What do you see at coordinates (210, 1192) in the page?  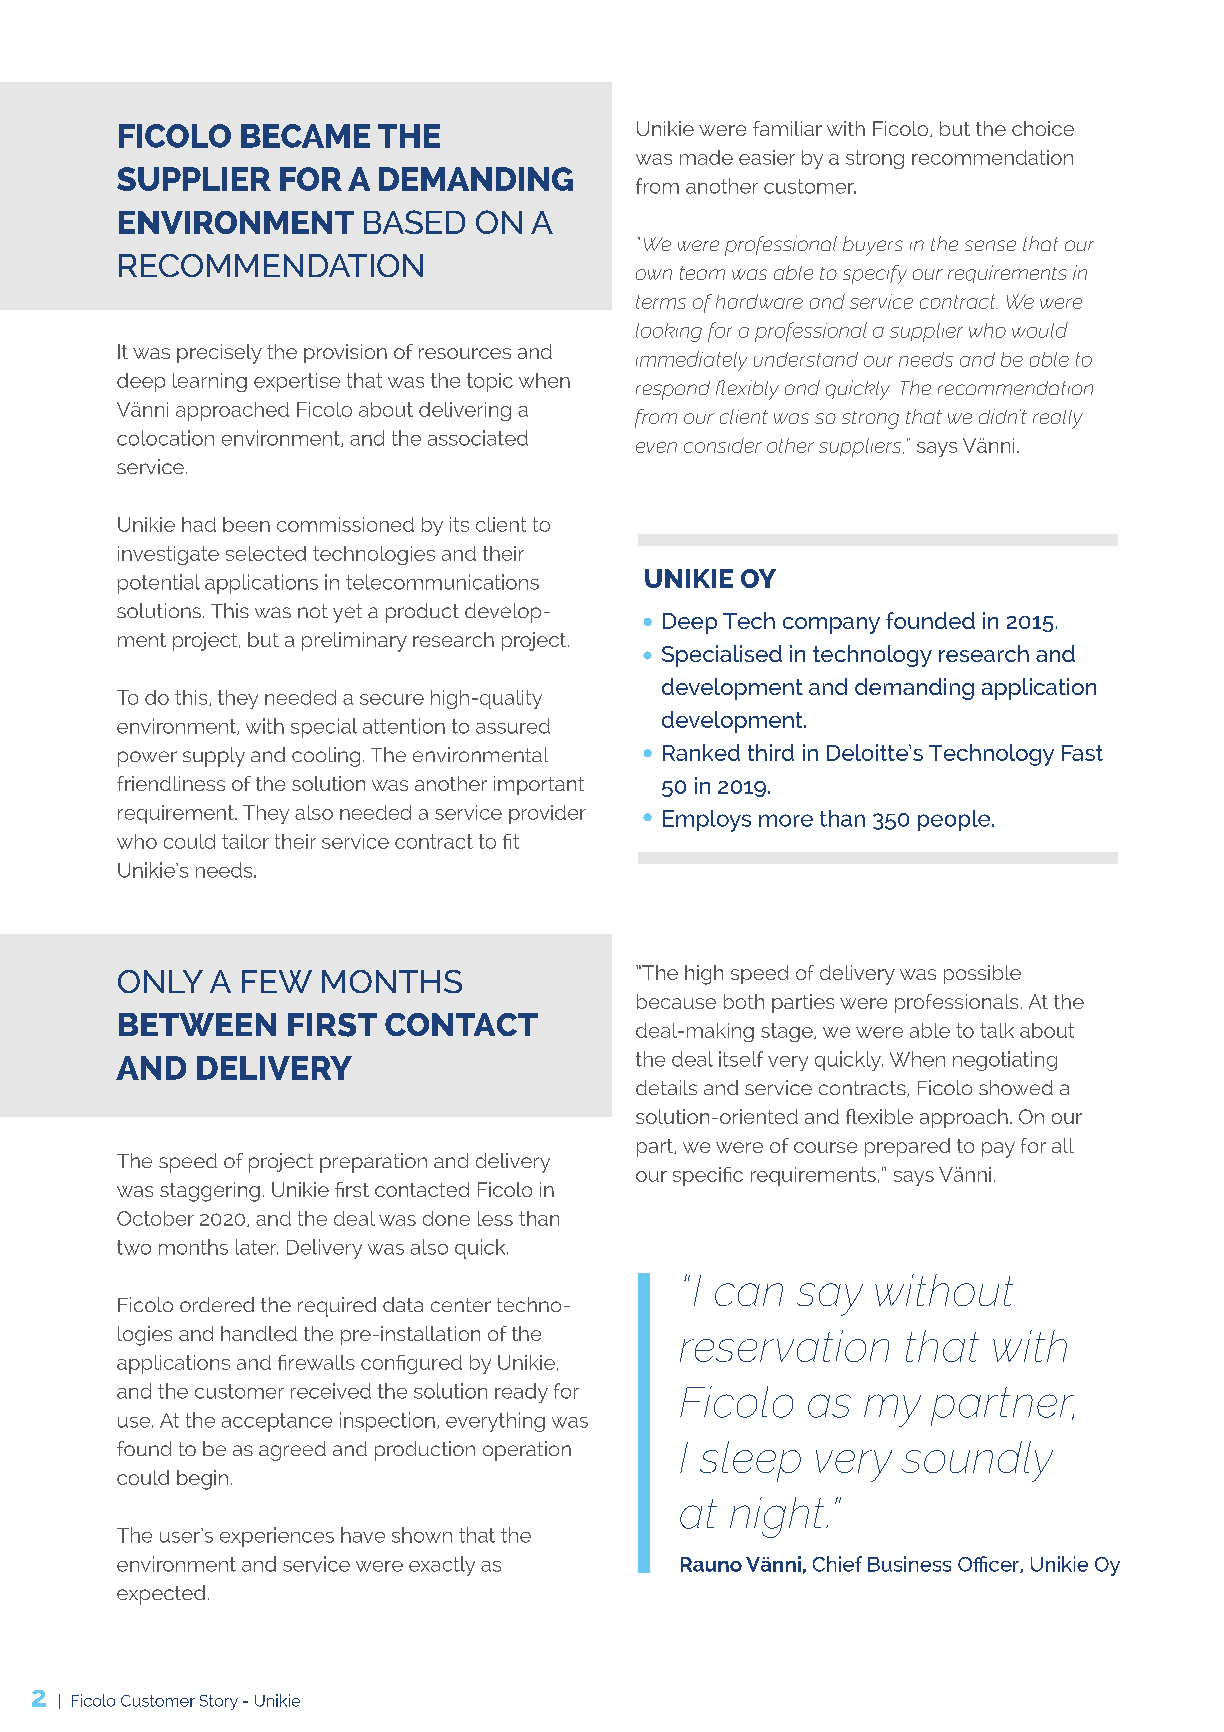 I see `staggering` at bounding box center [210, 1192].
